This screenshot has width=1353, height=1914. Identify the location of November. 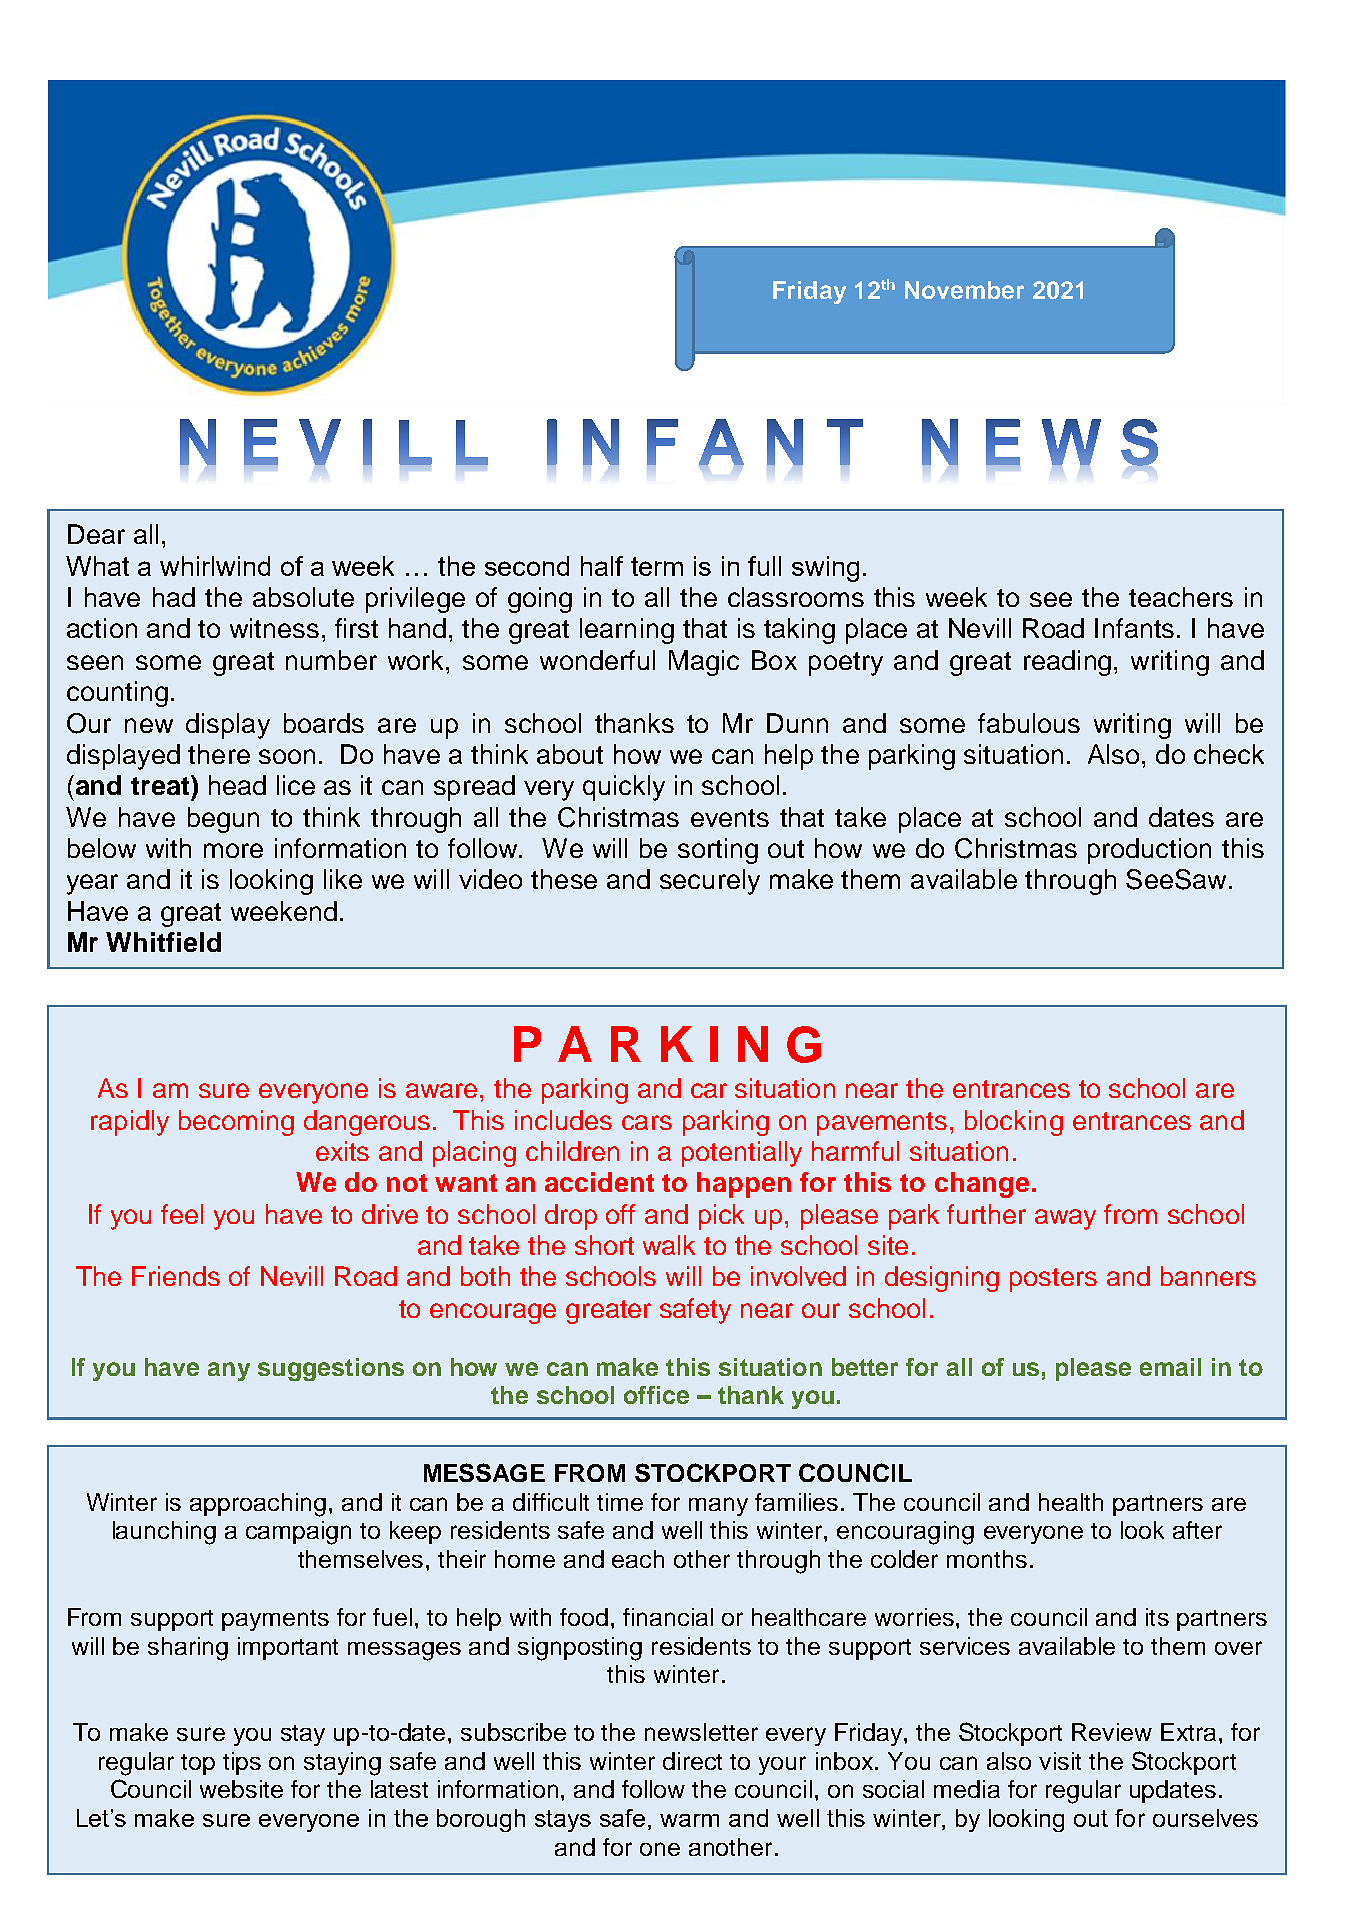
(964, 290).
